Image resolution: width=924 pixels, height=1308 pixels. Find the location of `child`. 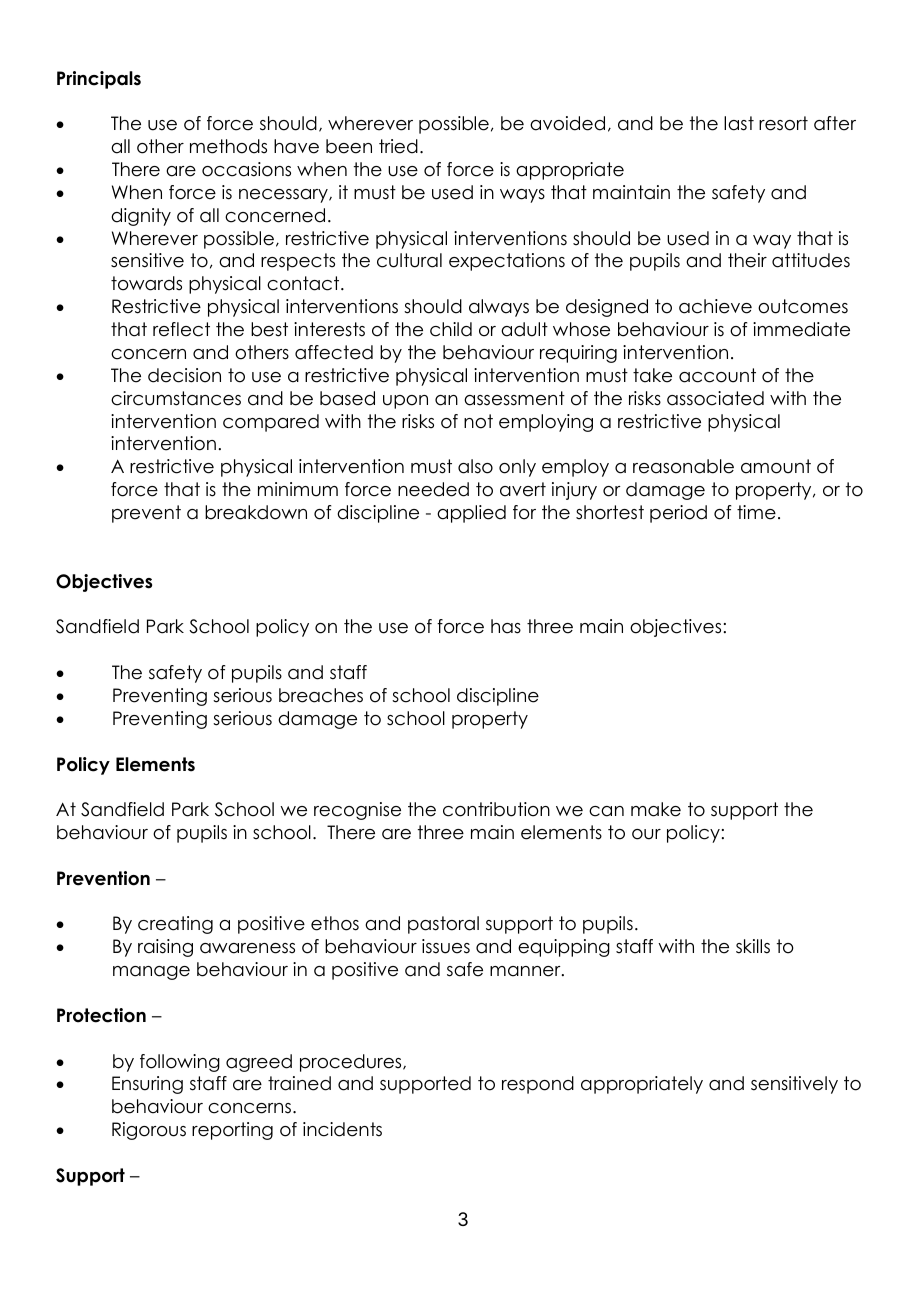

child is located at coordinates (451, 329).
